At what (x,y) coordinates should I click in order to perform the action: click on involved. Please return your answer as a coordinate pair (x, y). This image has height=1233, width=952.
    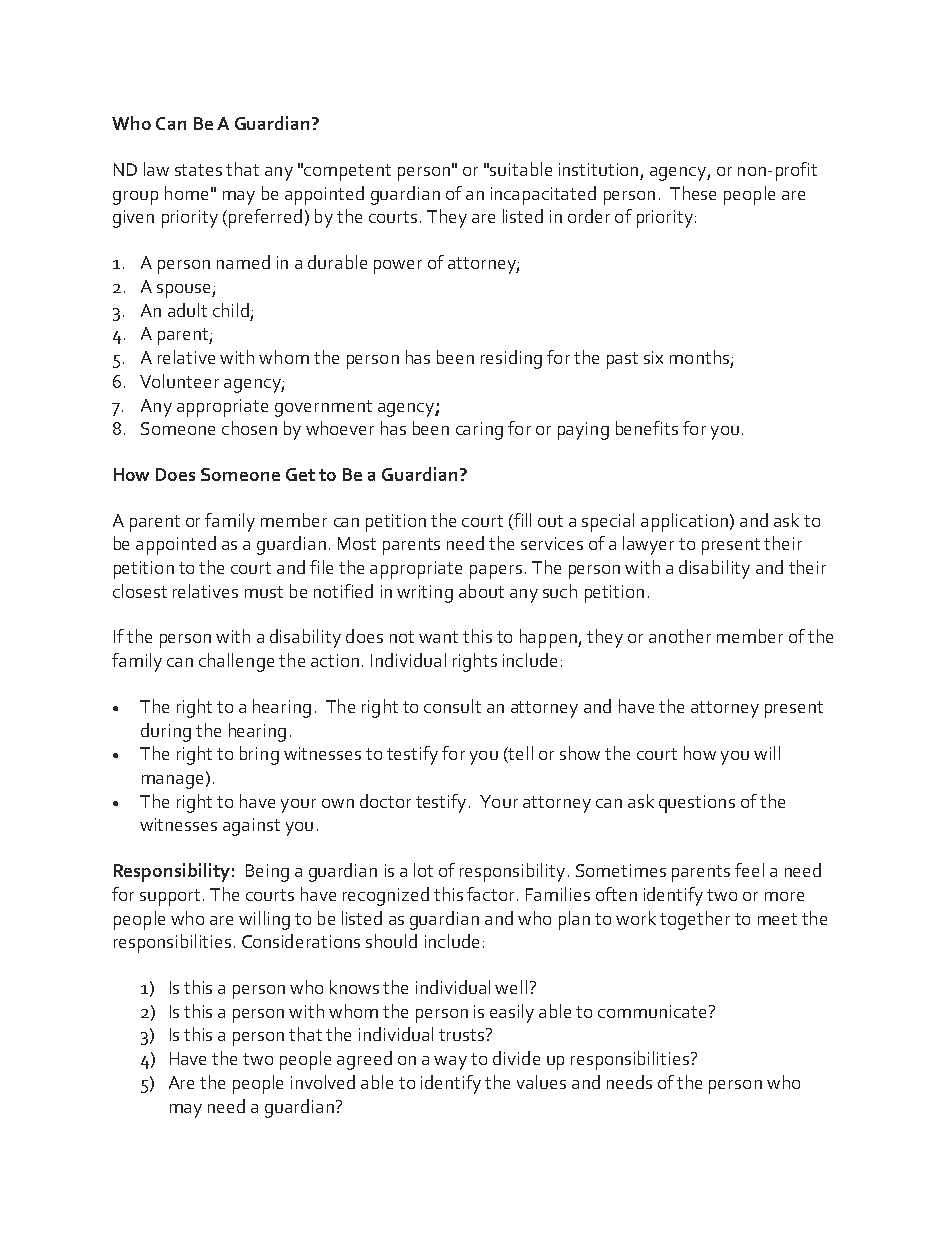
    Looking at the image, I should click on (323, 1082).
